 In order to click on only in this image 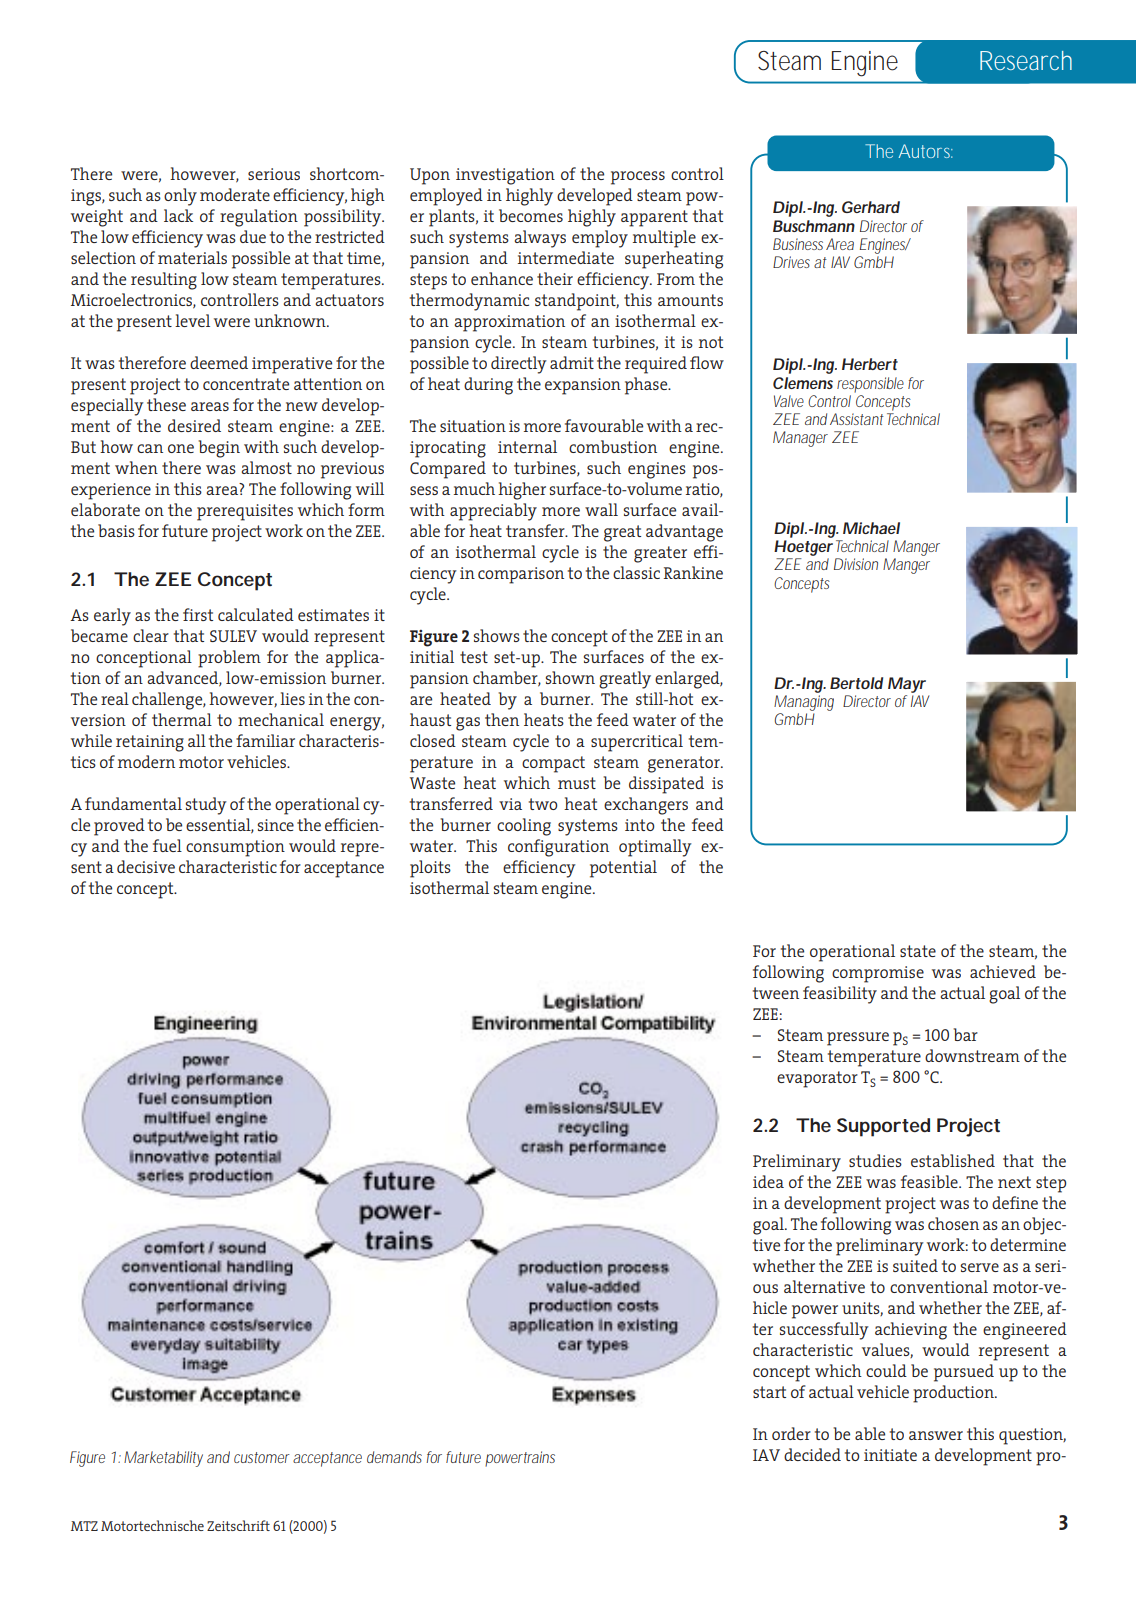, I will do `click(180, 197)`.
